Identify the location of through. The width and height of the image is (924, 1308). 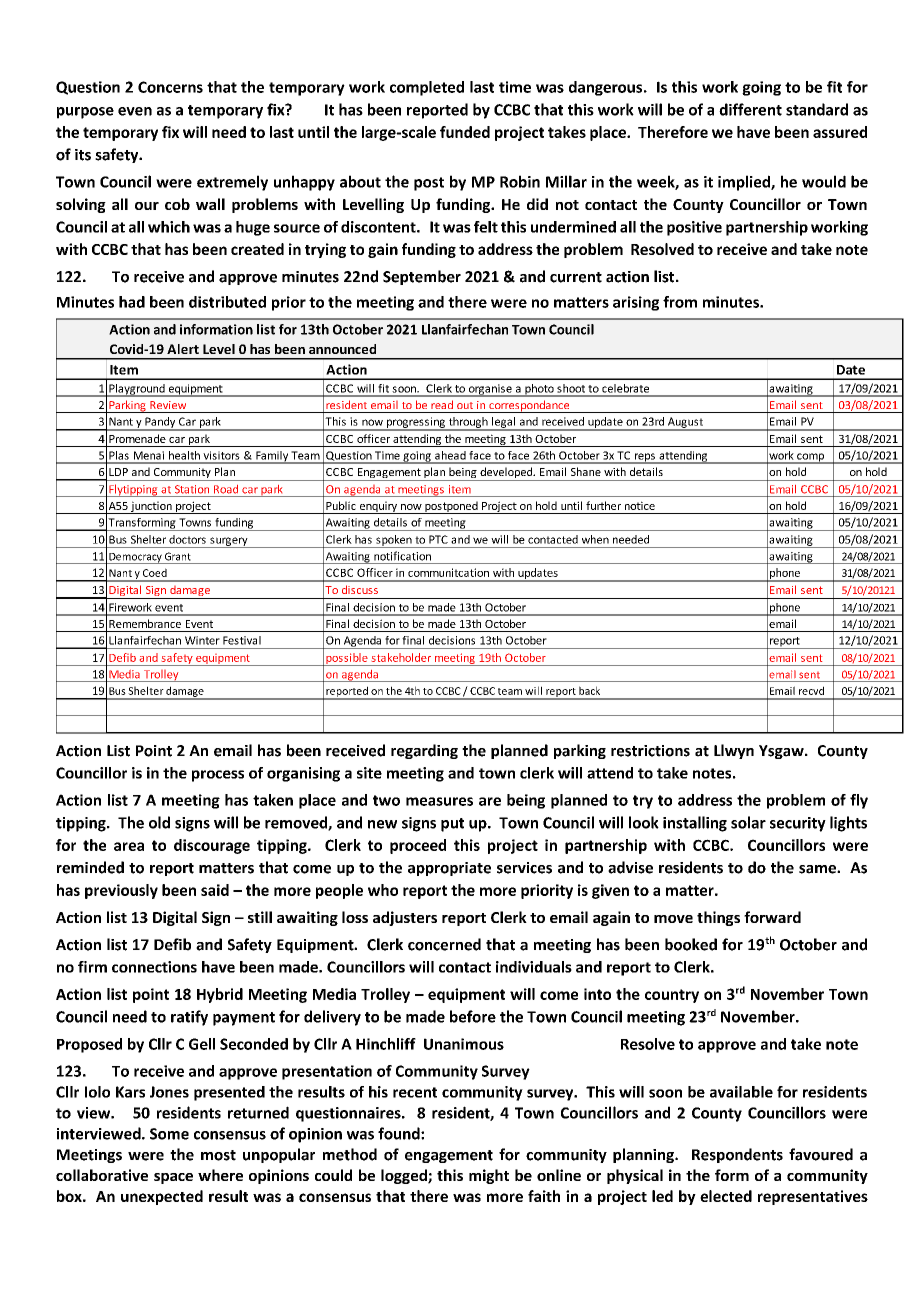
(468, 423).
